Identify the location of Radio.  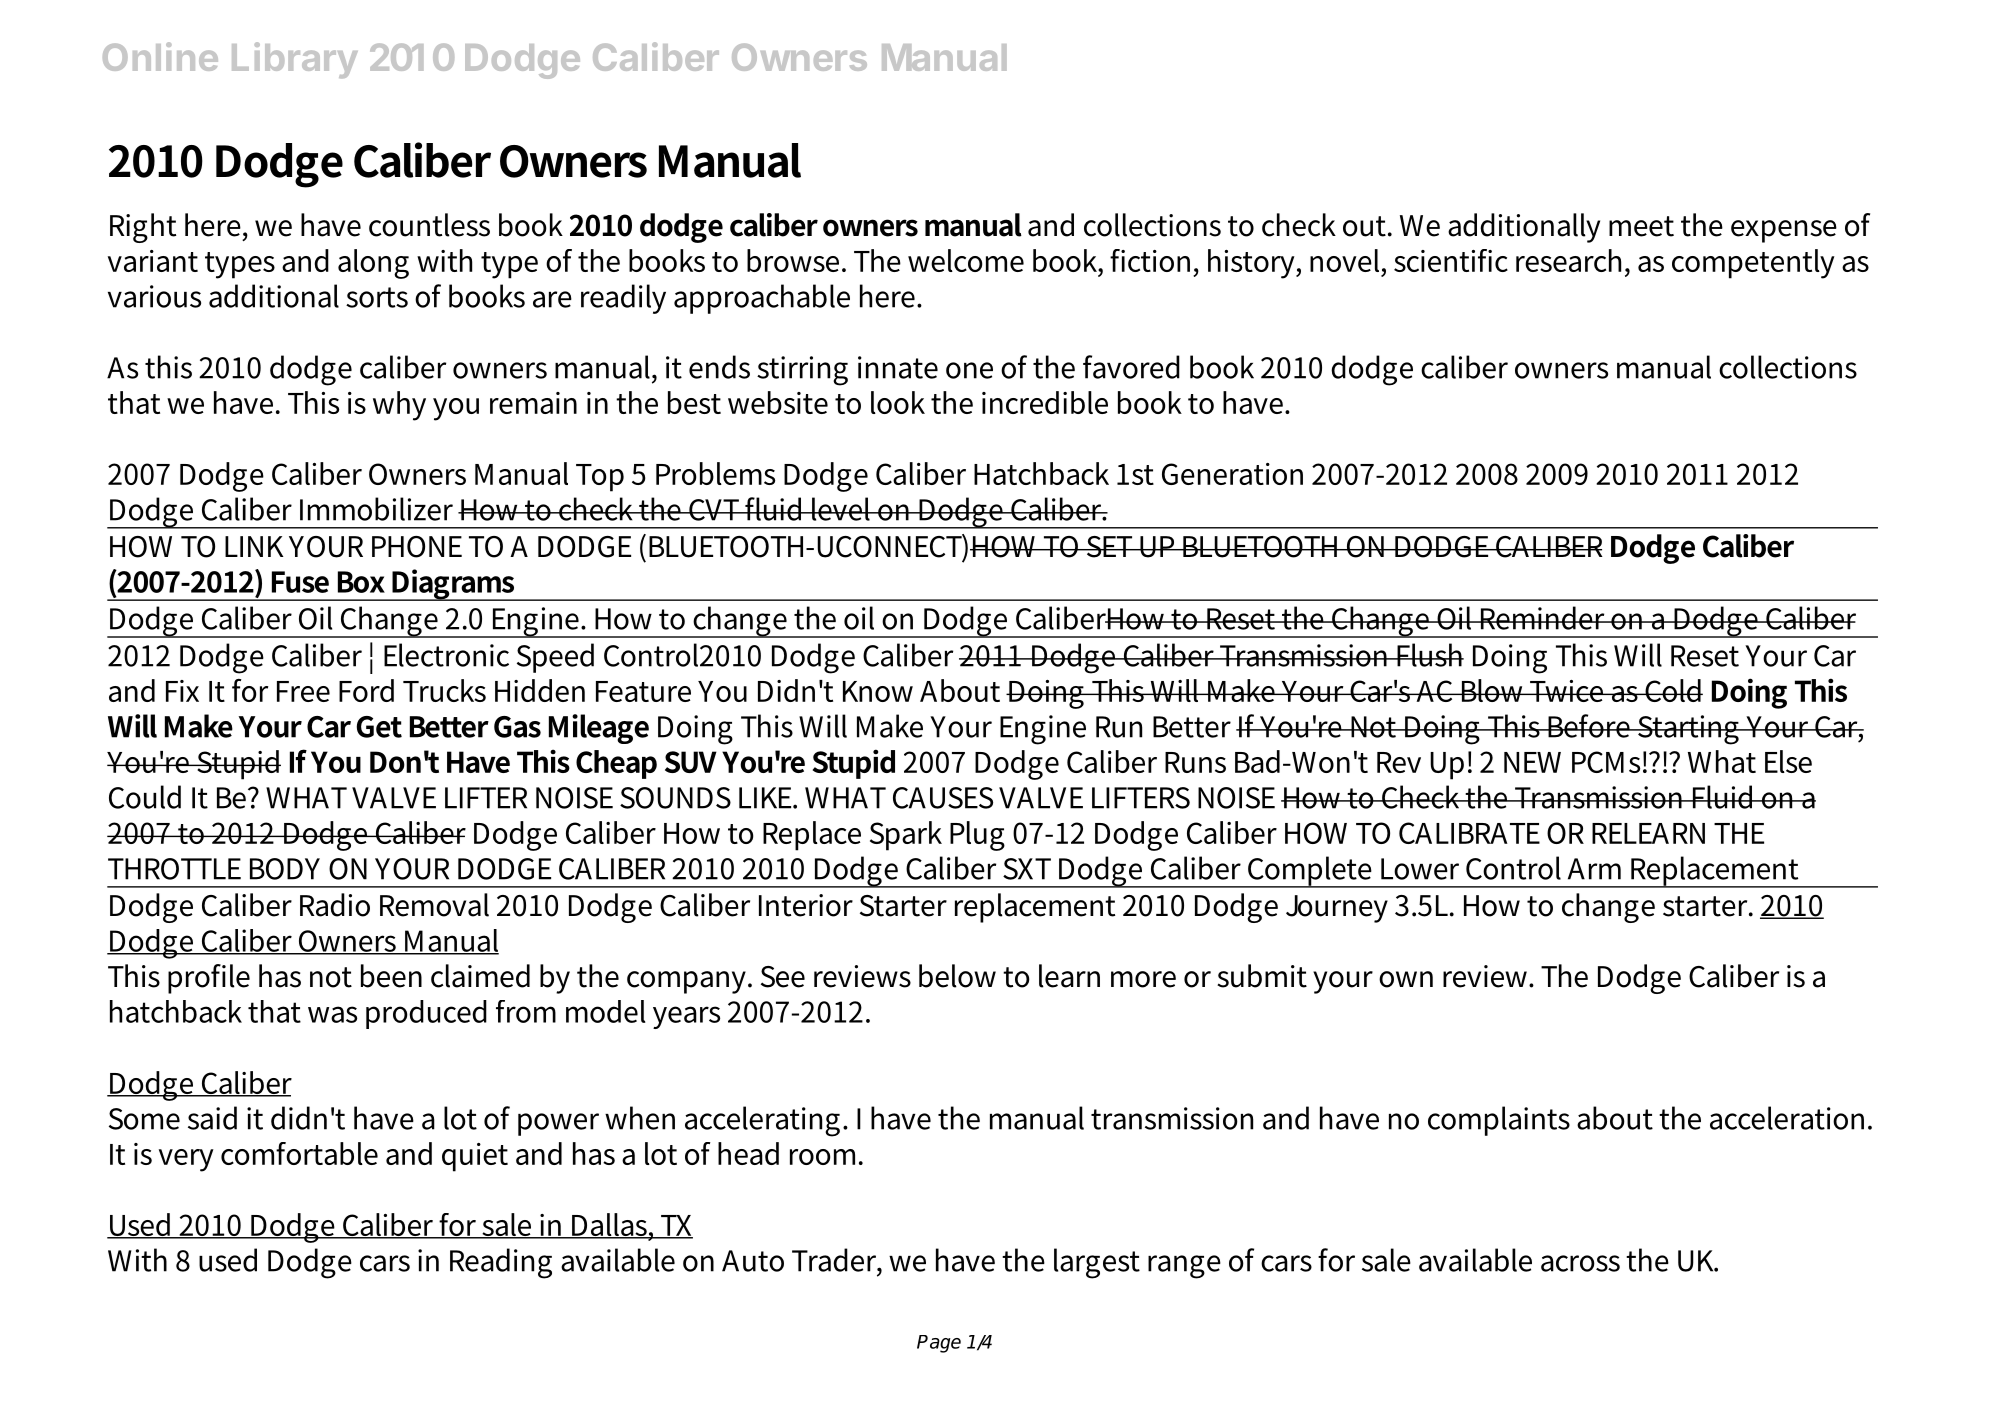
(335, 905).
